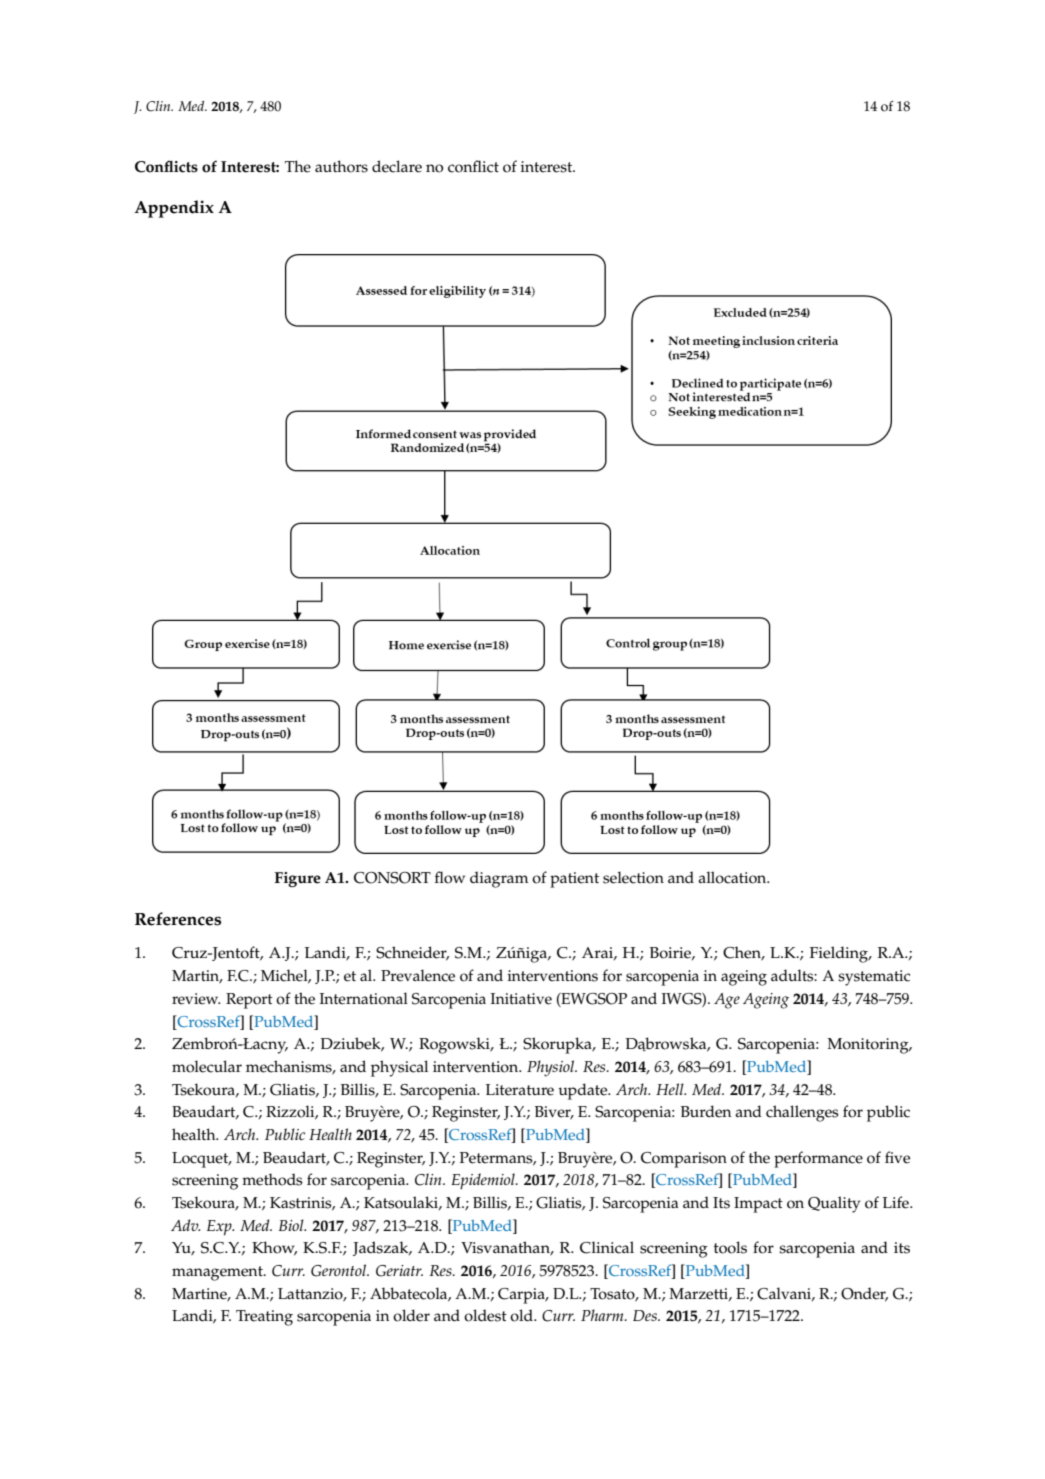 The image size is (1045, 1479). I want to click on Monitoring, so click(869, 1046).
